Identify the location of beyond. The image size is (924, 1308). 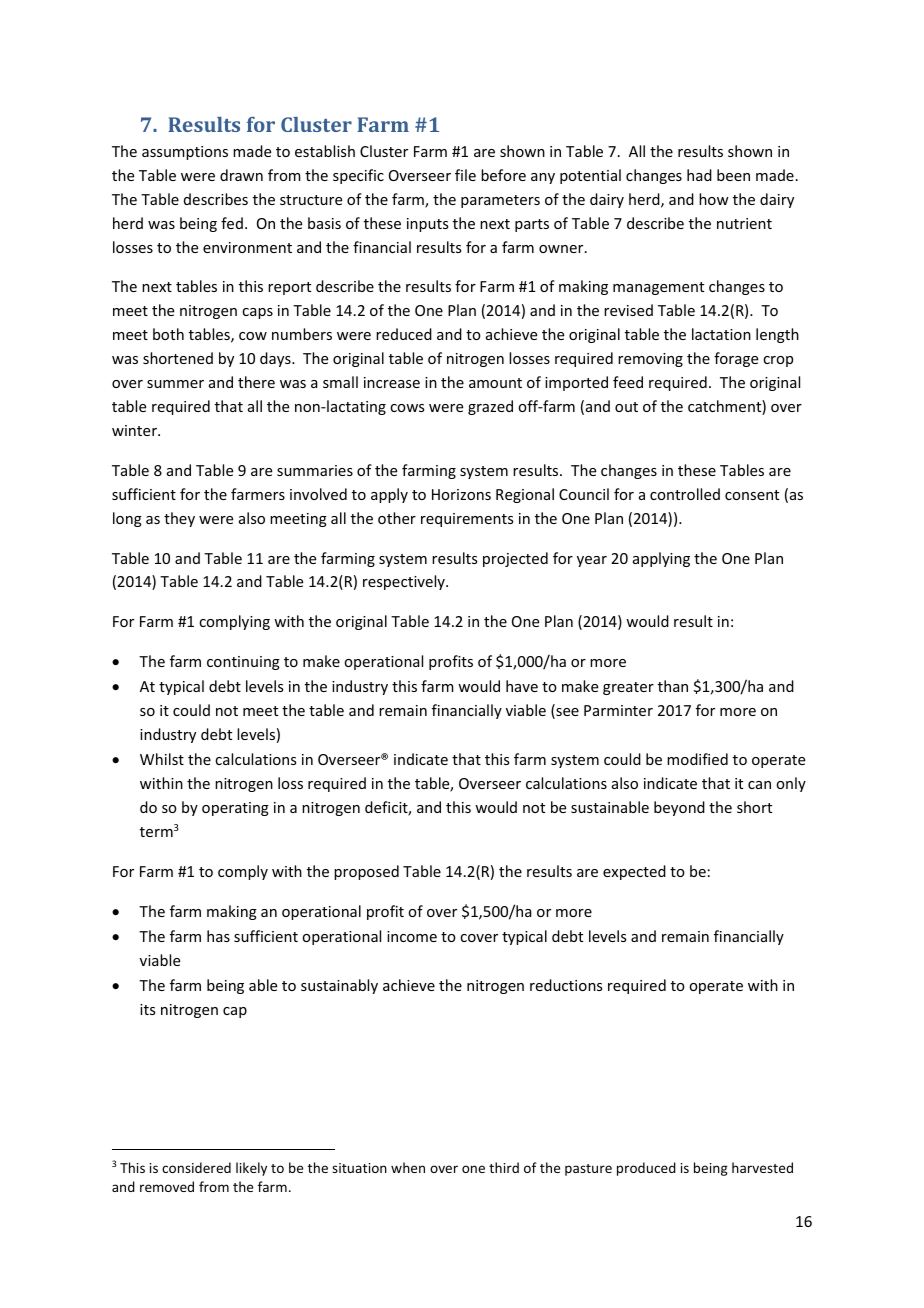
(679, 808).
